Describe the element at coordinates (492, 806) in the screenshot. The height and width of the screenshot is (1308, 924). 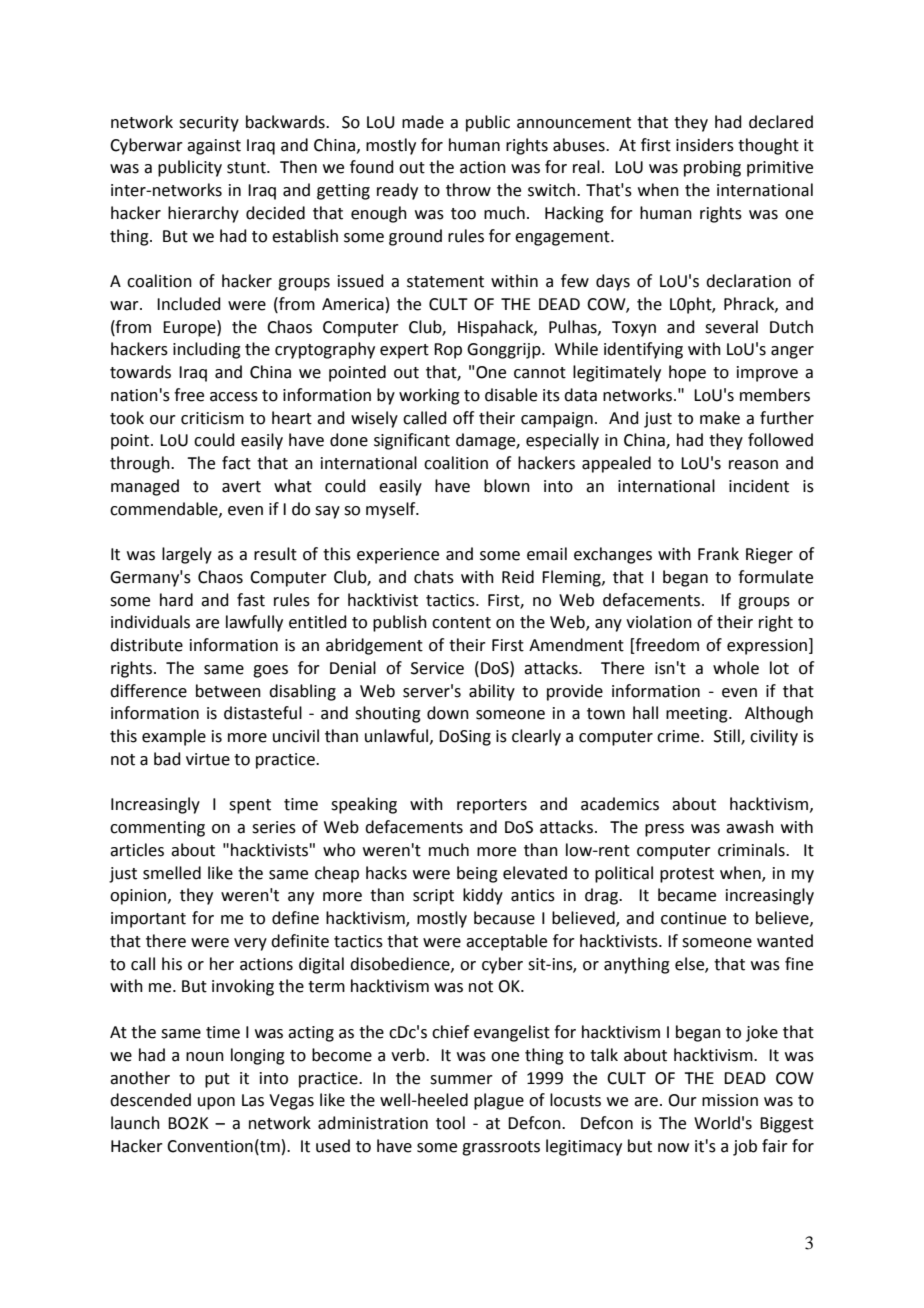
I see `reporters` at that location.
